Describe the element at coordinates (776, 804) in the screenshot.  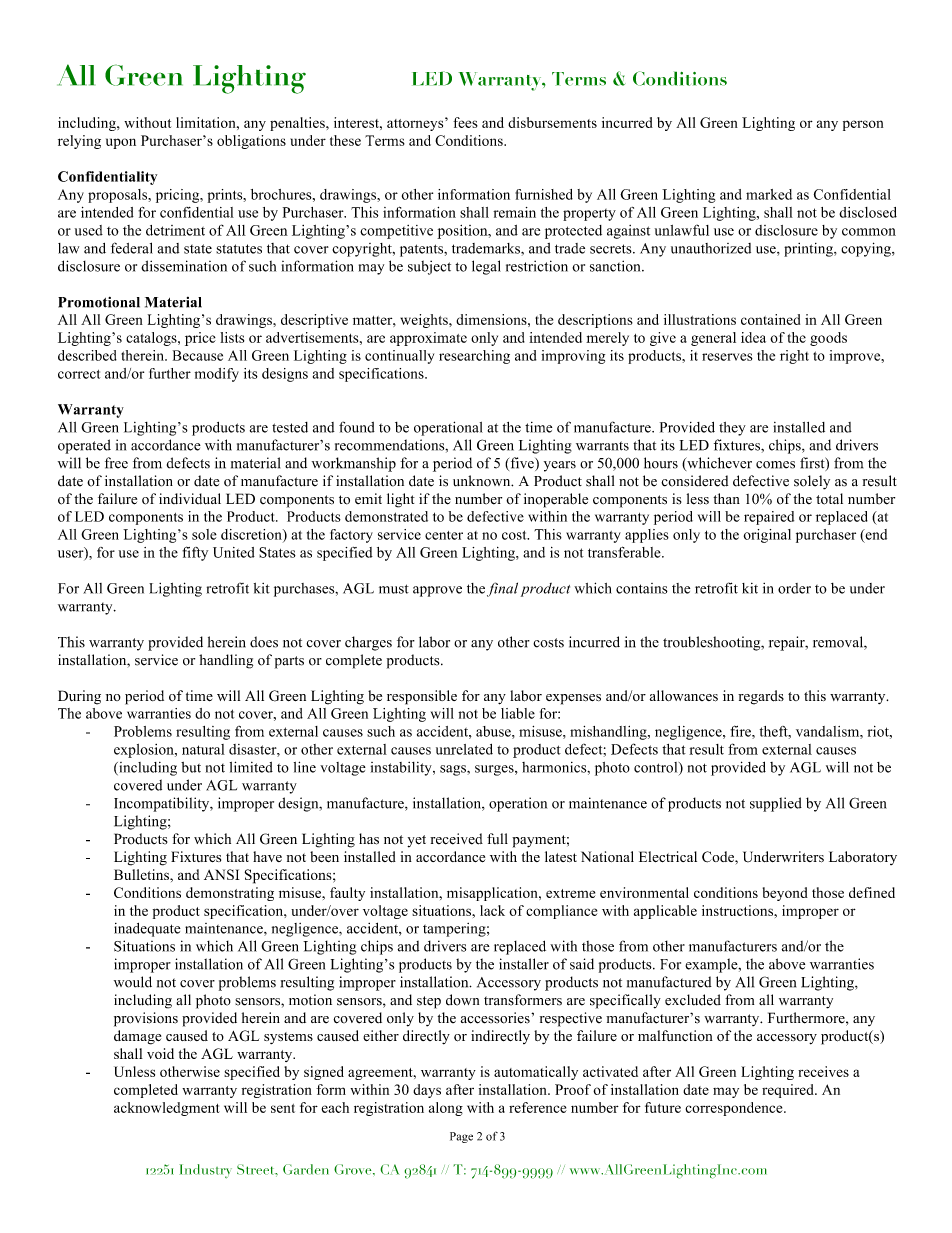
I see `supplied` at that location.
